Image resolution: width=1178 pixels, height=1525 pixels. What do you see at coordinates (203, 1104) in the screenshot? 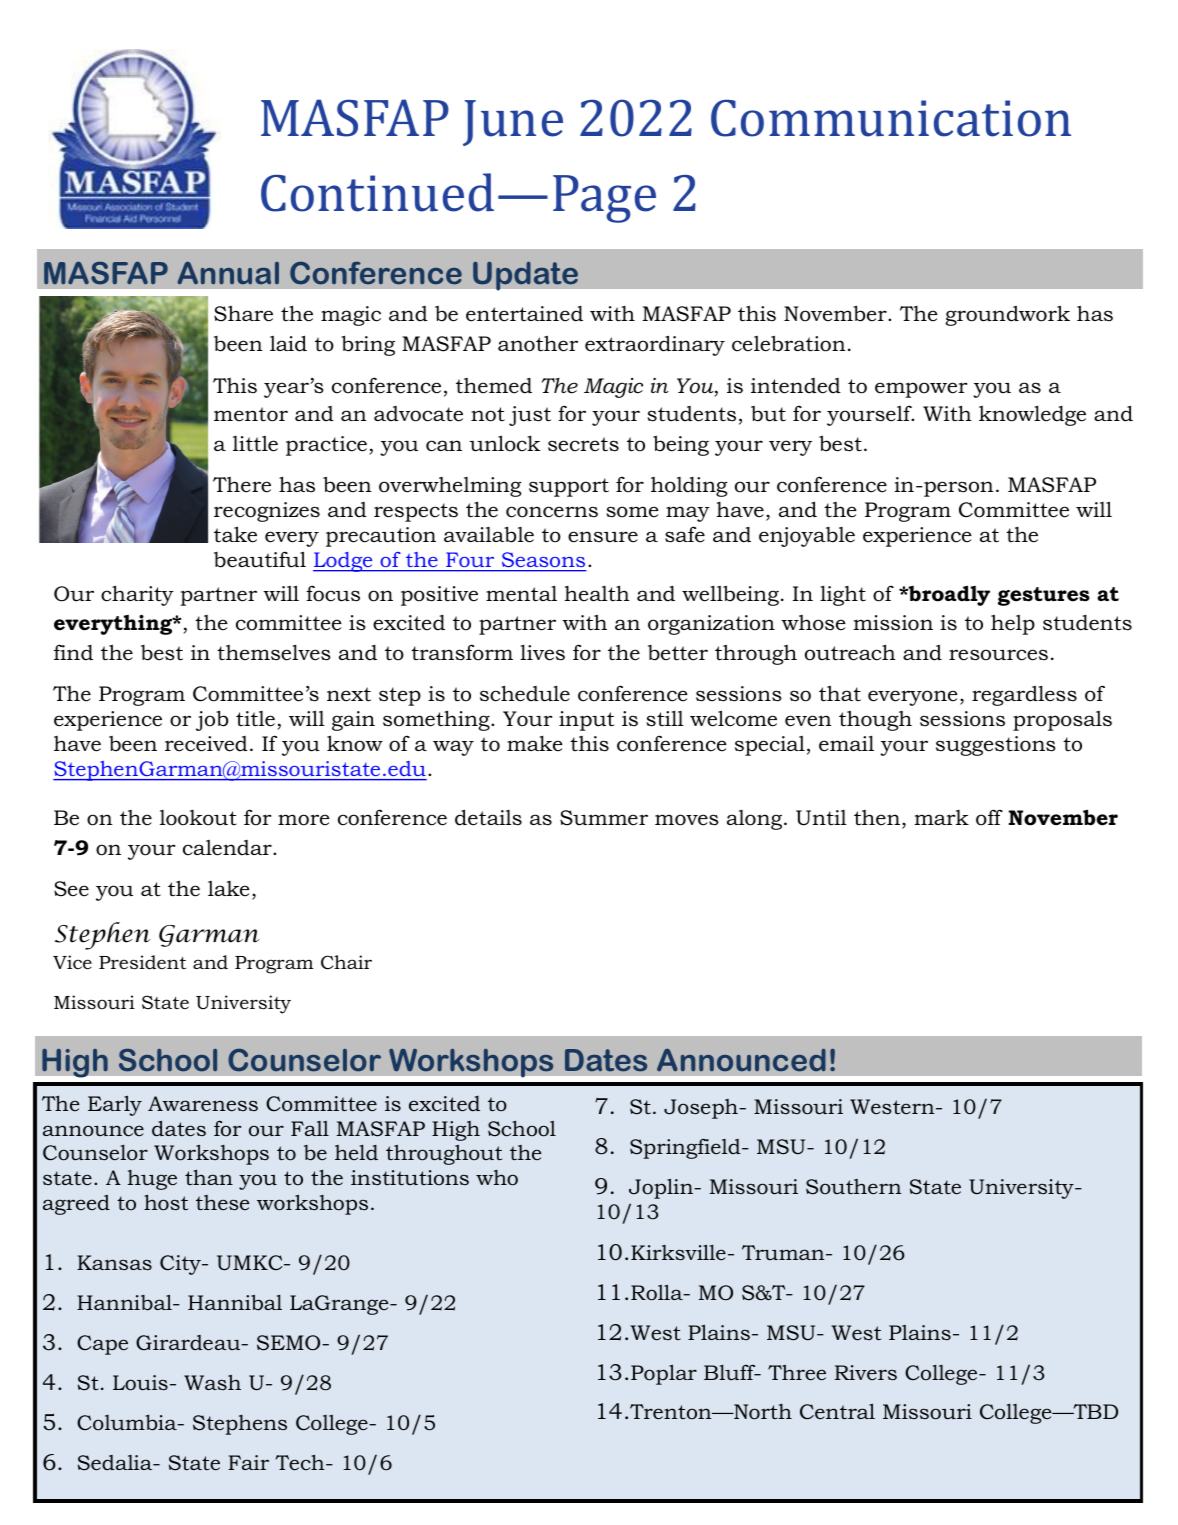
I see `Awareness` at bounding box center [203, 1104].
